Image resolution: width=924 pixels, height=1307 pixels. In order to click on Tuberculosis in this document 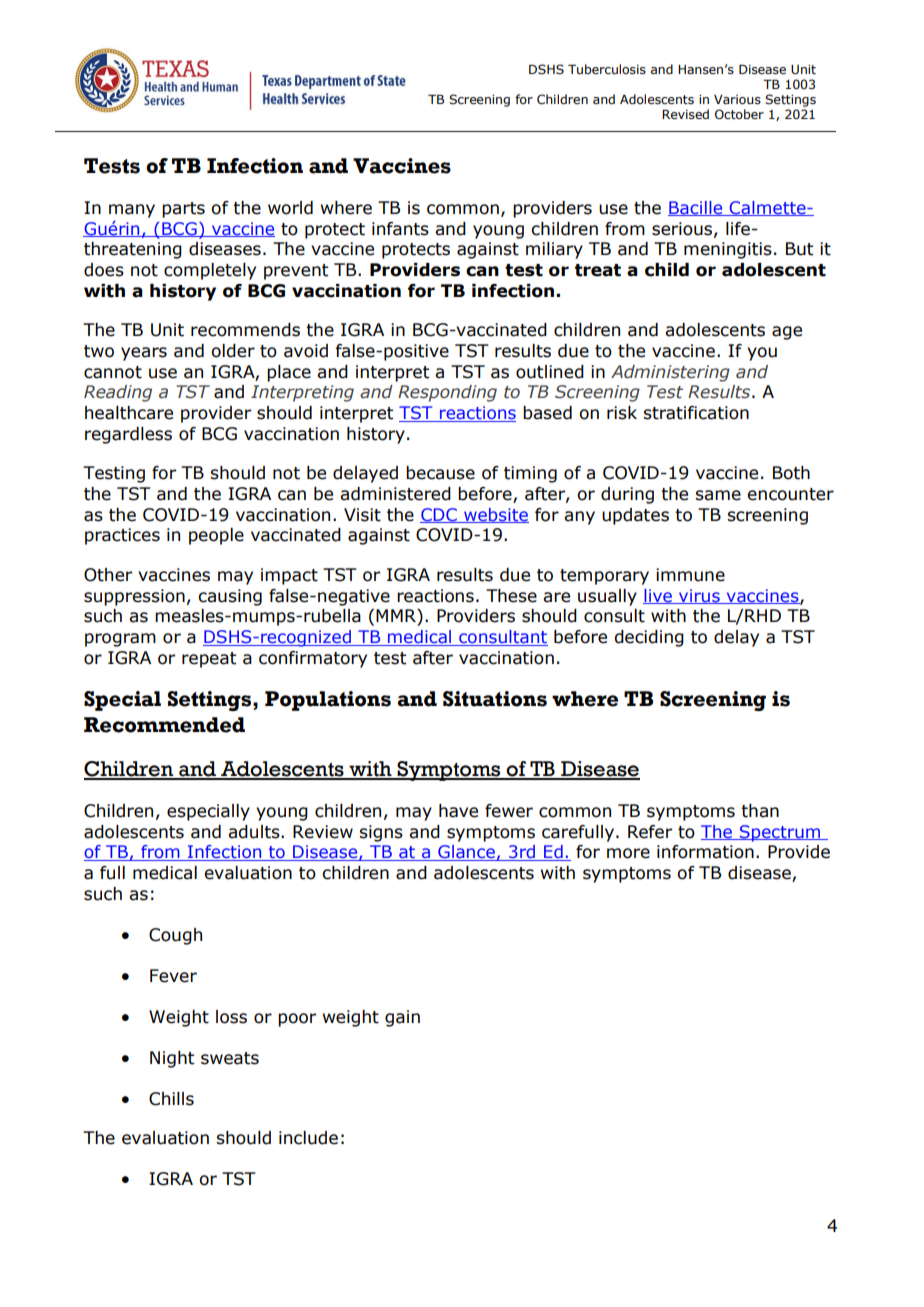, I will do `click(607, 69)`.
